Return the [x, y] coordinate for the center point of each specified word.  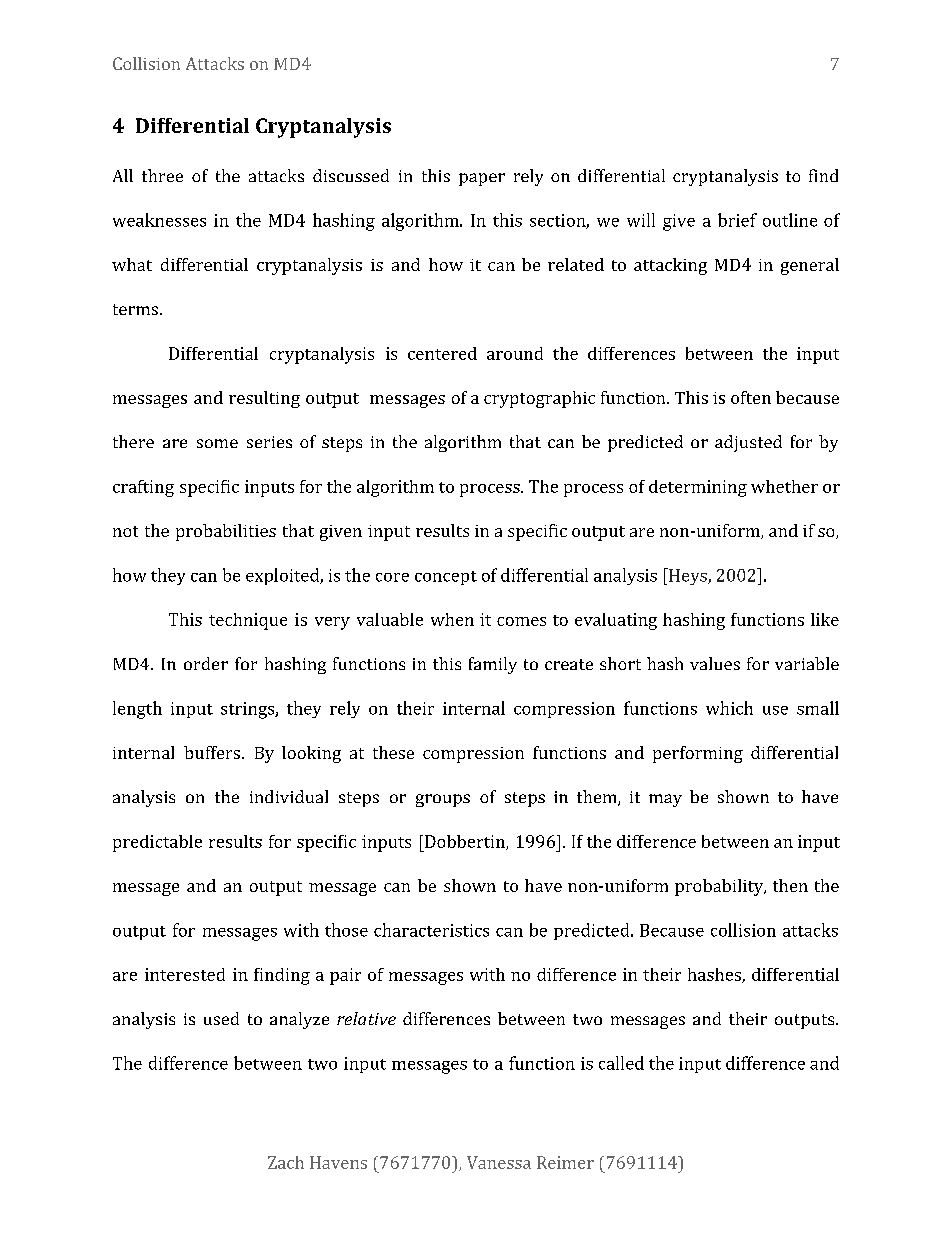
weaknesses [159, 220]
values [715, 663]
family [493, 665]
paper [482, 179]
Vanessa [499, 1162]
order [206, 663]
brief [737, 220]
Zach [286, 1162]
